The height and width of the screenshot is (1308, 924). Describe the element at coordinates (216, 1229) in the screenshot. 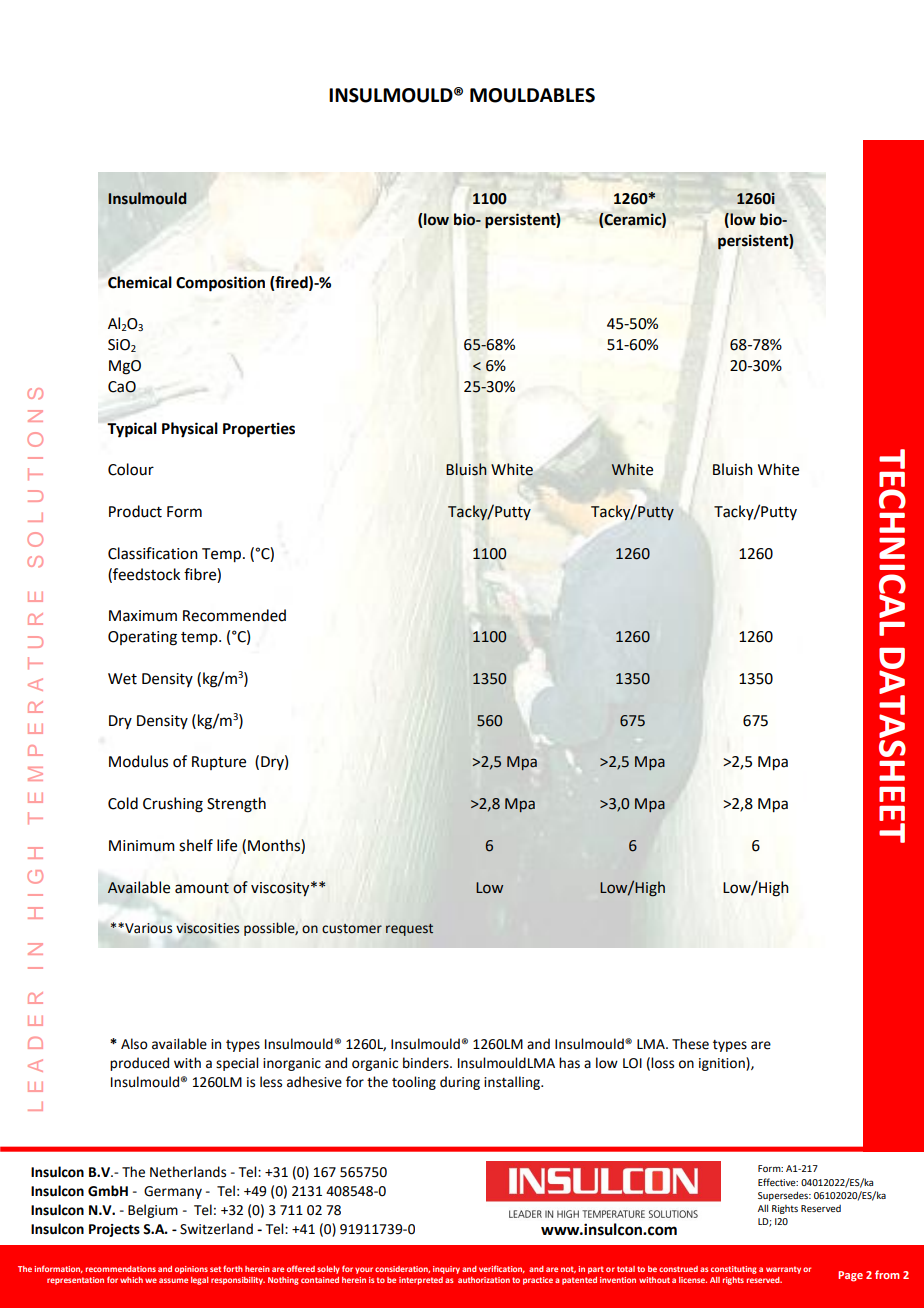

I see `Switzerland` at that location.
